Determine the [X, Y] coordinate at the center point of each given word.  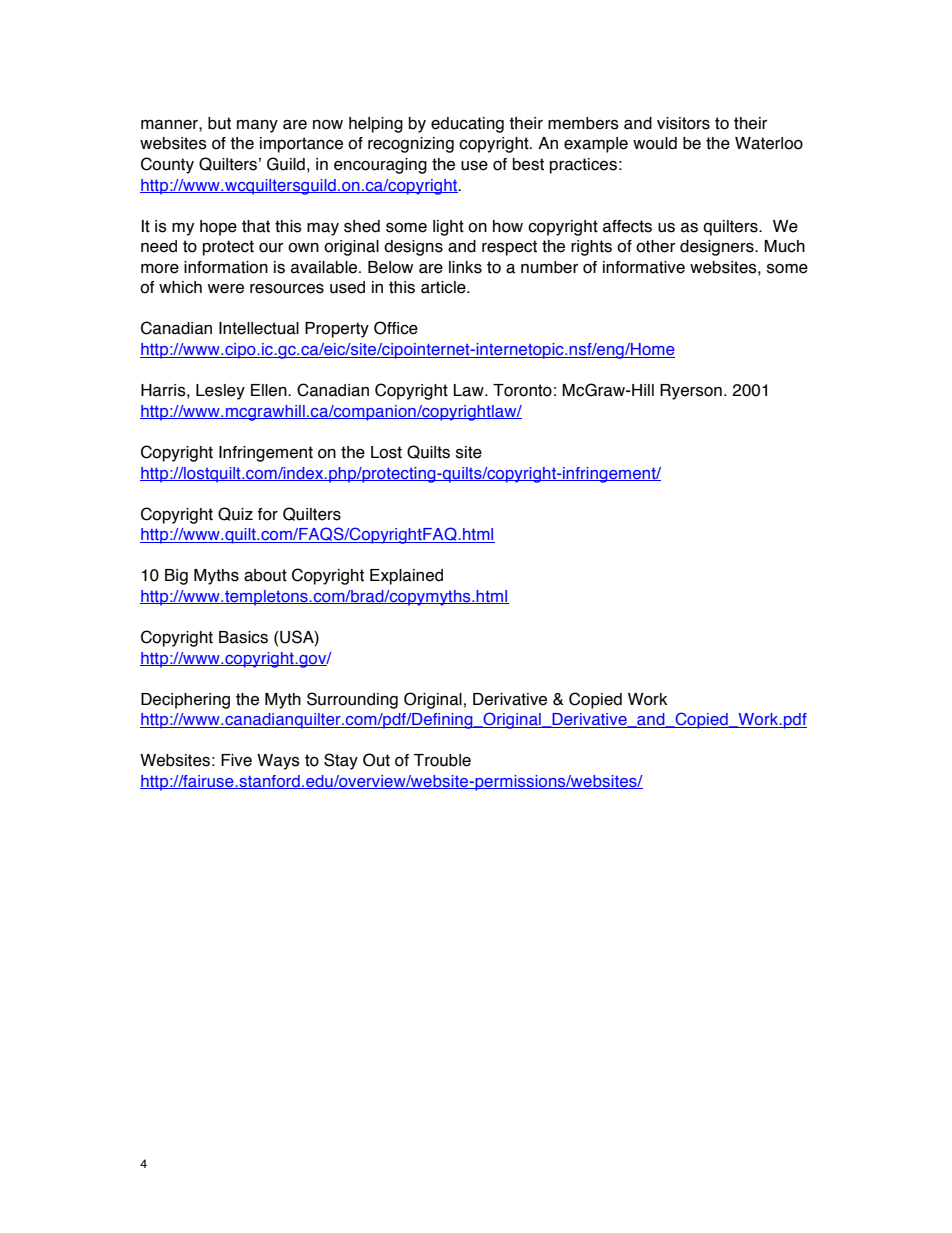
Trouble [442, 760]
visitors [683, 123]
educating [467, 125]
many [257, 126]
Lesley [220, 392]
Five [236, 760]
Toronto [522, 390]
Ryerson [691, 392]
